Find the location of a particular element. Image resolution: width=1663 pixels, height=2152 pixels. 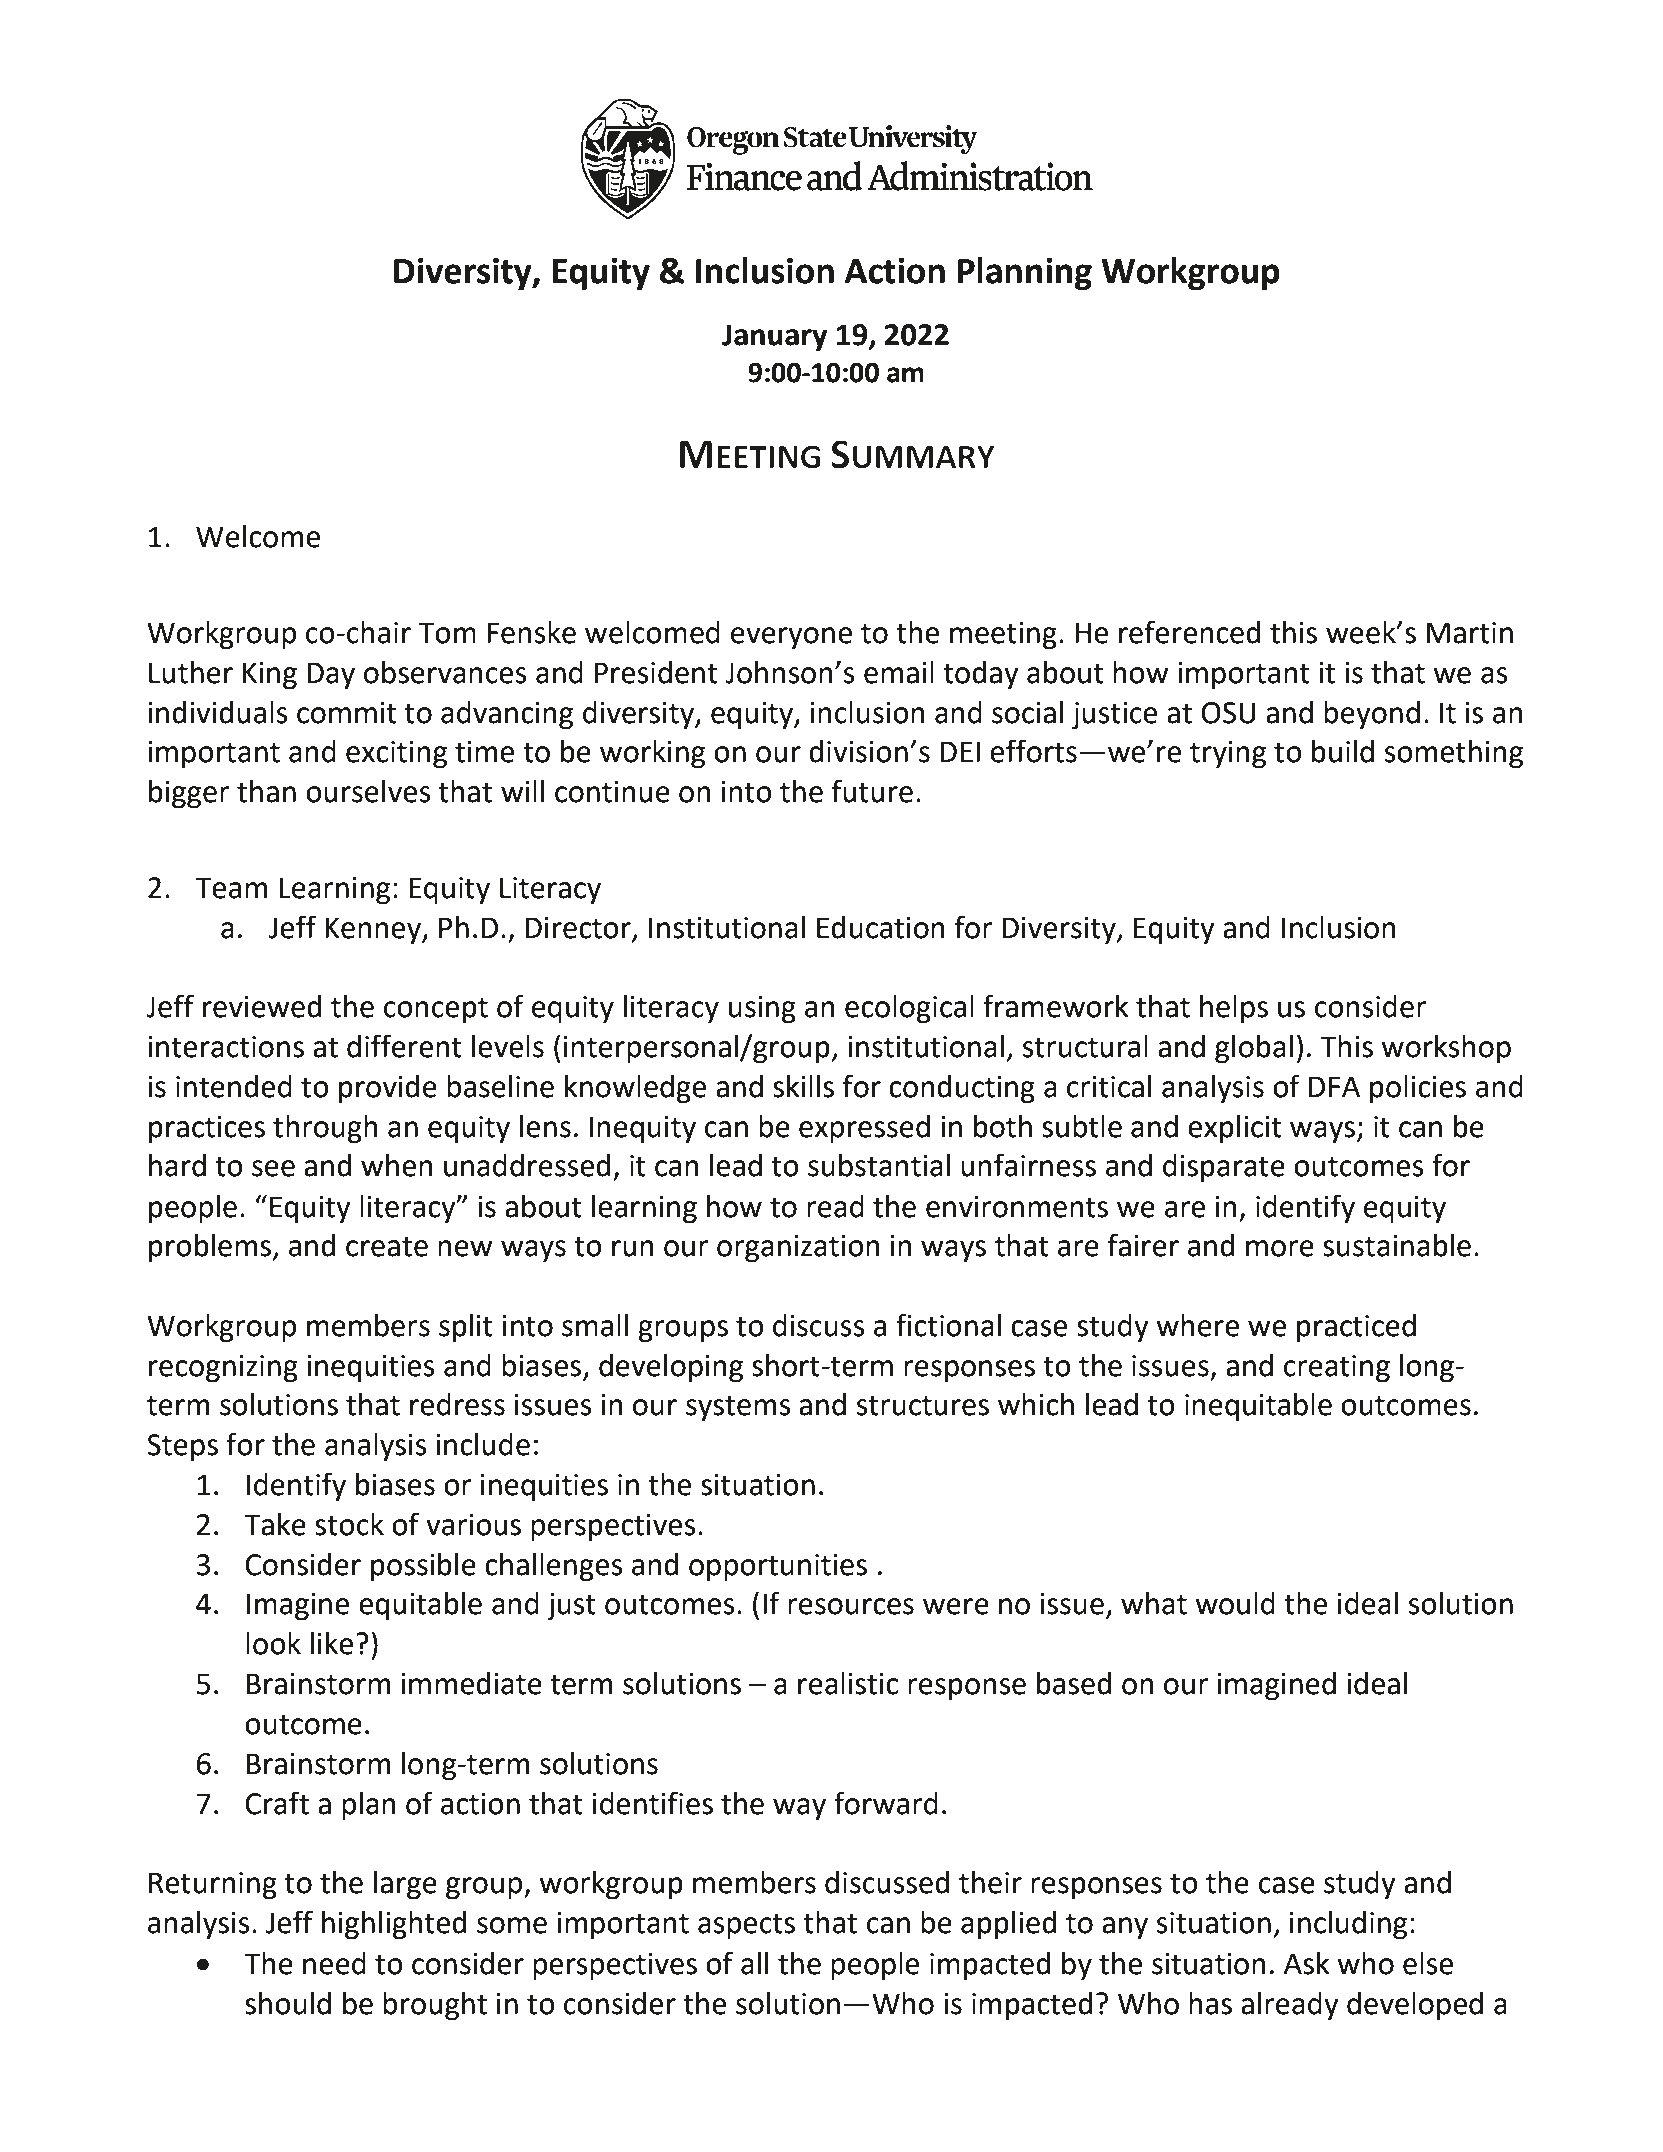

referenced is located at coordinates (1189, 632).
